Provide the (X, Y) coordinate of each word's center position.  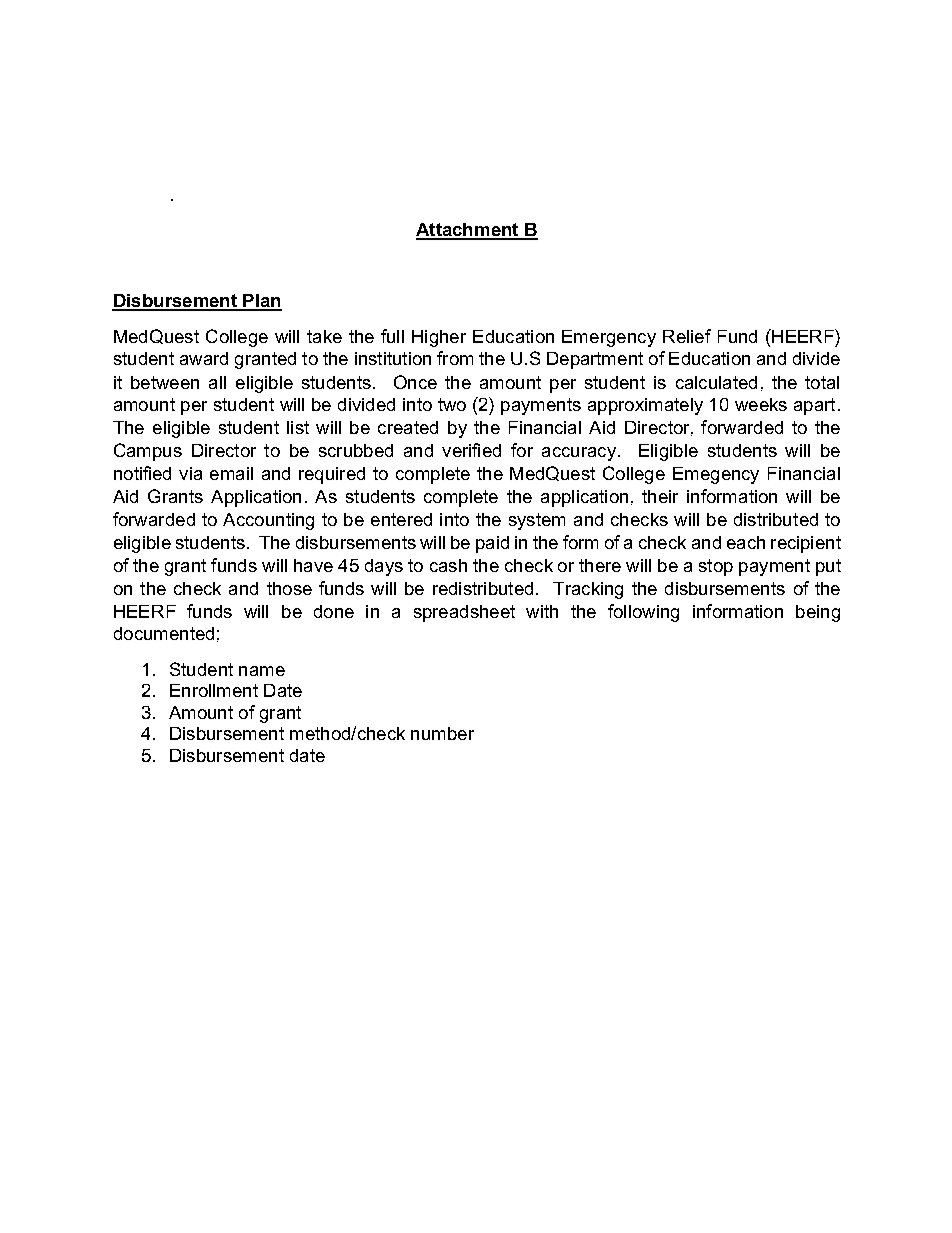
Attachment (468, 231)
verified (471, 450)
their (660, 496)
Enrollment (214, 690)
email (231, 473)
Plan (261, 302)
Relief (687, 336)
